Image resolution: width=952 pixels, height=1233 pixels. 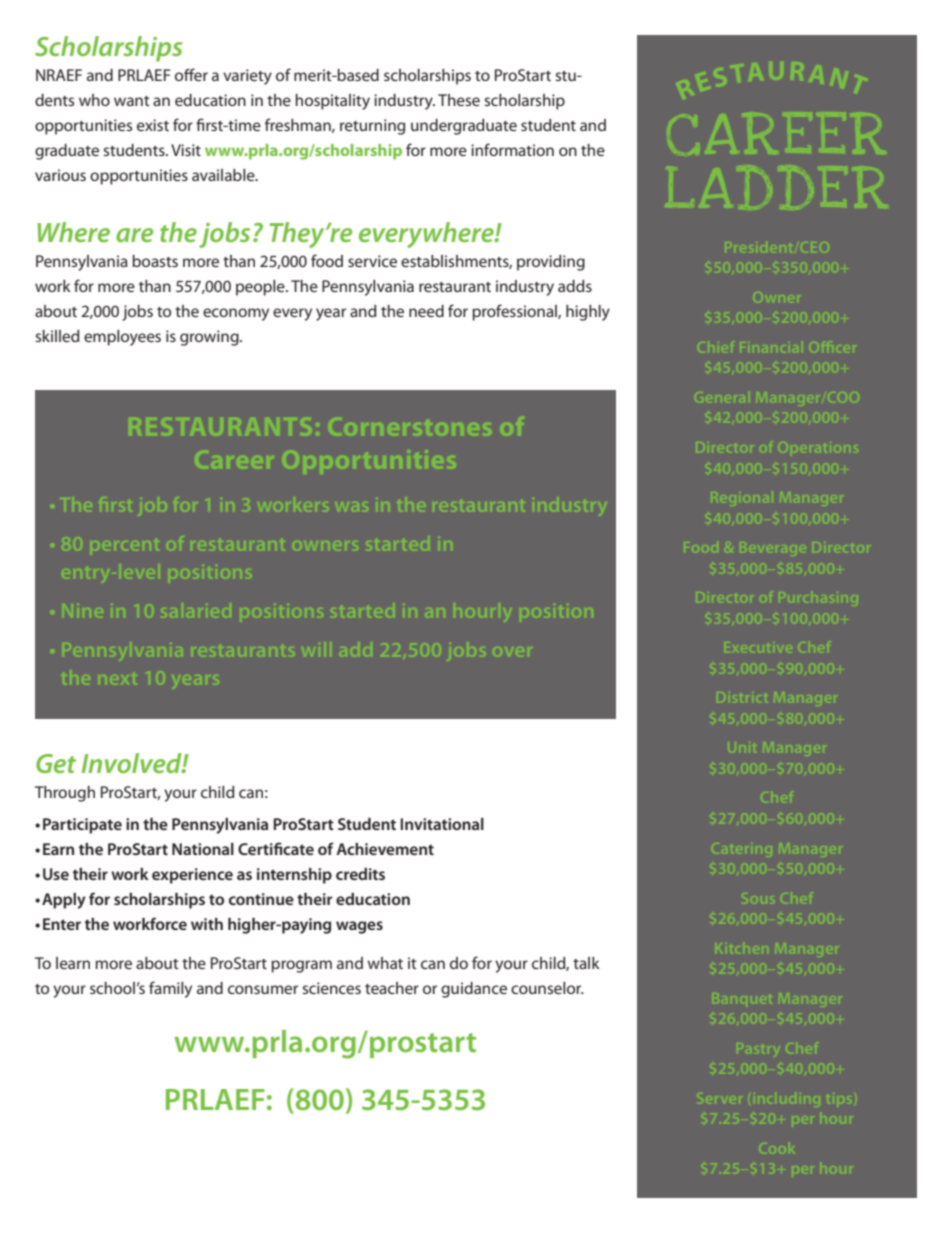 What do you see at coordinates (276, 848) in the screenshot?
I see `Certificate` at bounding box center [276, 848].
